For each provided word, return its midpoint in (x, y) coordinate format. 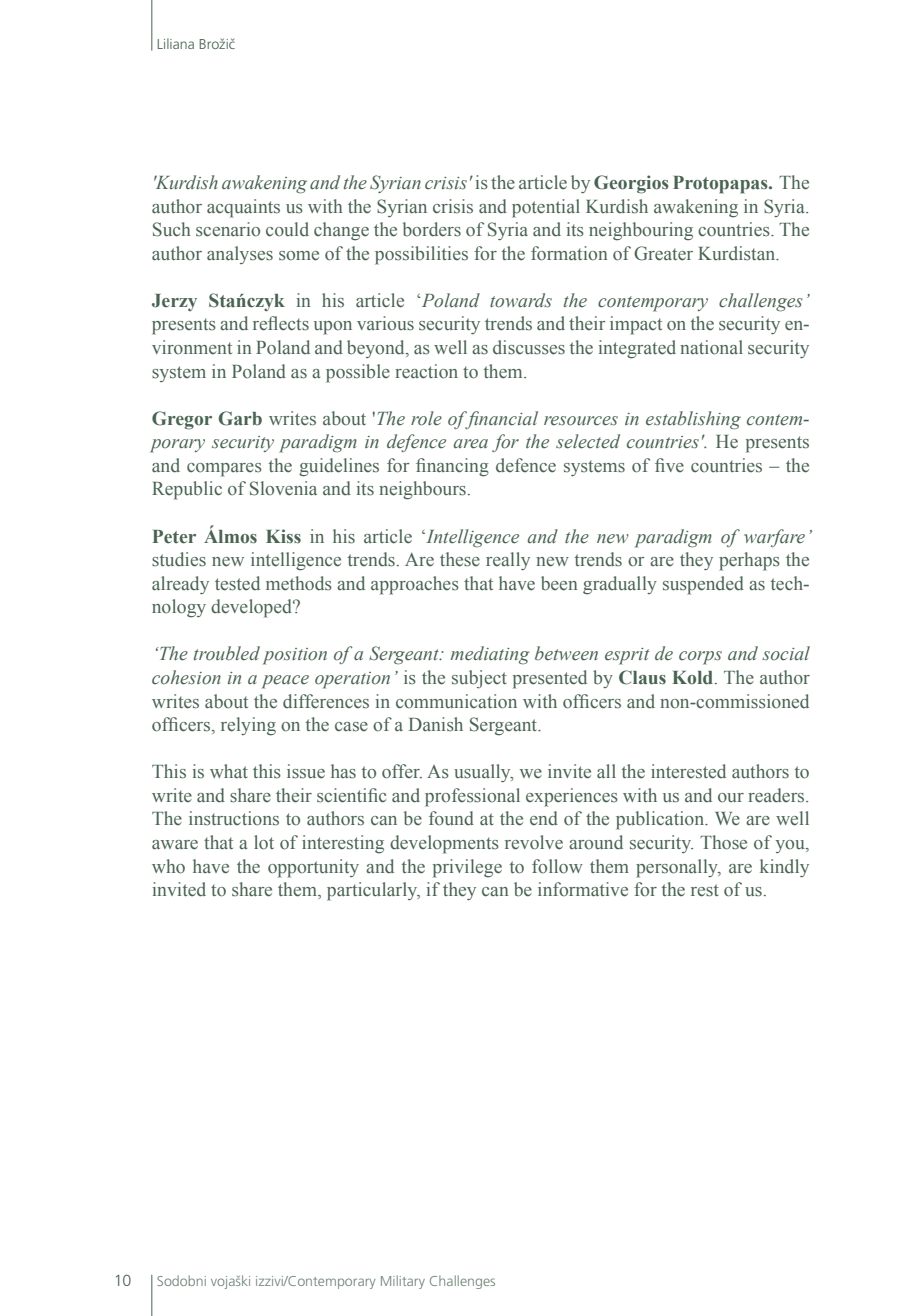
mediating (490, 655)
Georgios (631, 184)
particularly (373, 891)
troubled (227, 653)
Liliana (175, 43)
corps (700, 658)
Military (403, 1282)
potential (546, 208)
